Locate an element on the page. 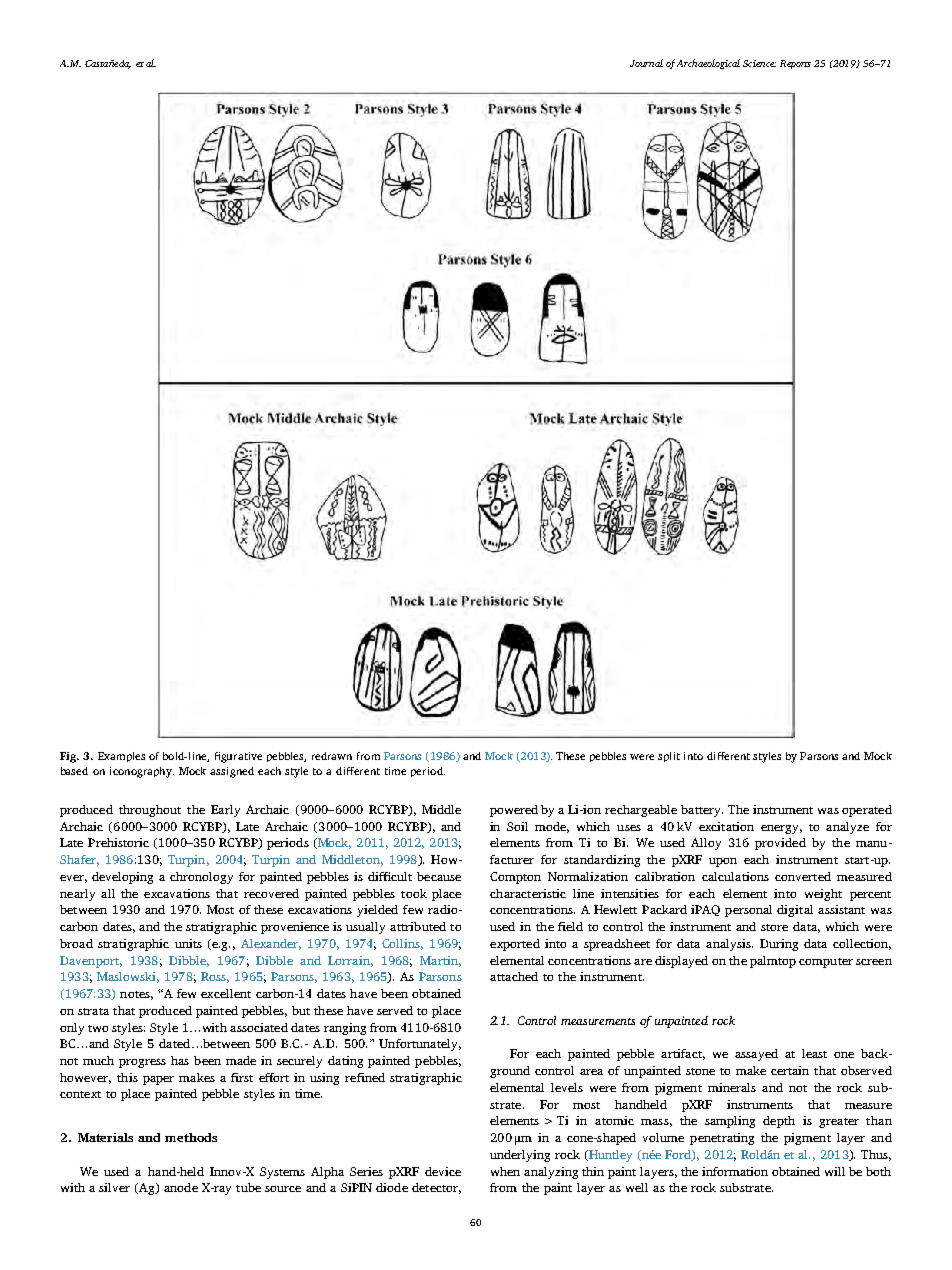 The image size is (952, 1270). iconography is located at coordinates (142, 772).
